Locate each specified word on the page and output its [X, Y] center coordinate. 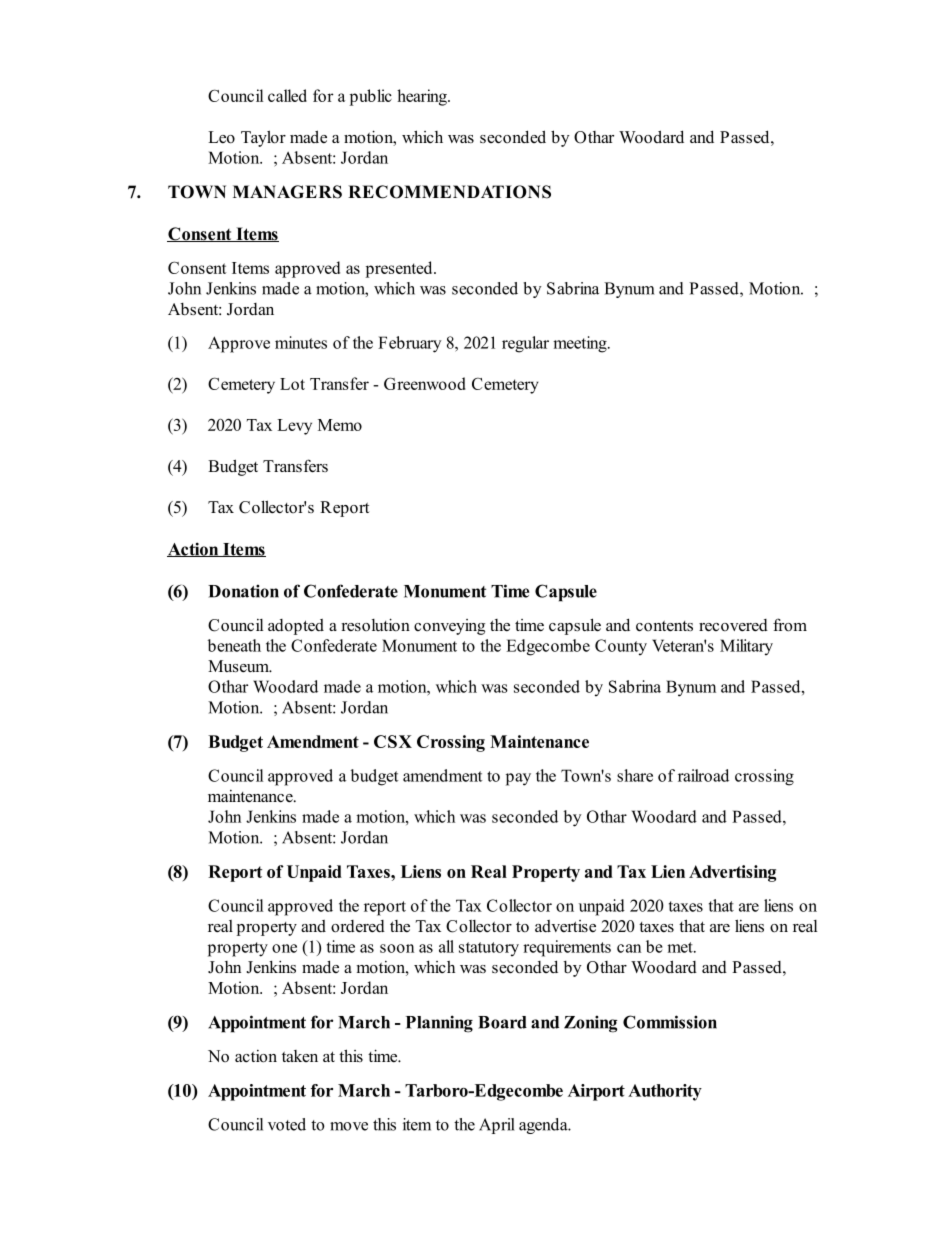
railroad [703, 775]
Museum [239, 666]
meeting [581, 344]
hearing [423, 97]
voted [287, 1124]
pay [518, 779]
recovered [733, 625]
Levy [294, 427]
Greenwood [424, 383]
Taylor [263, 138]
